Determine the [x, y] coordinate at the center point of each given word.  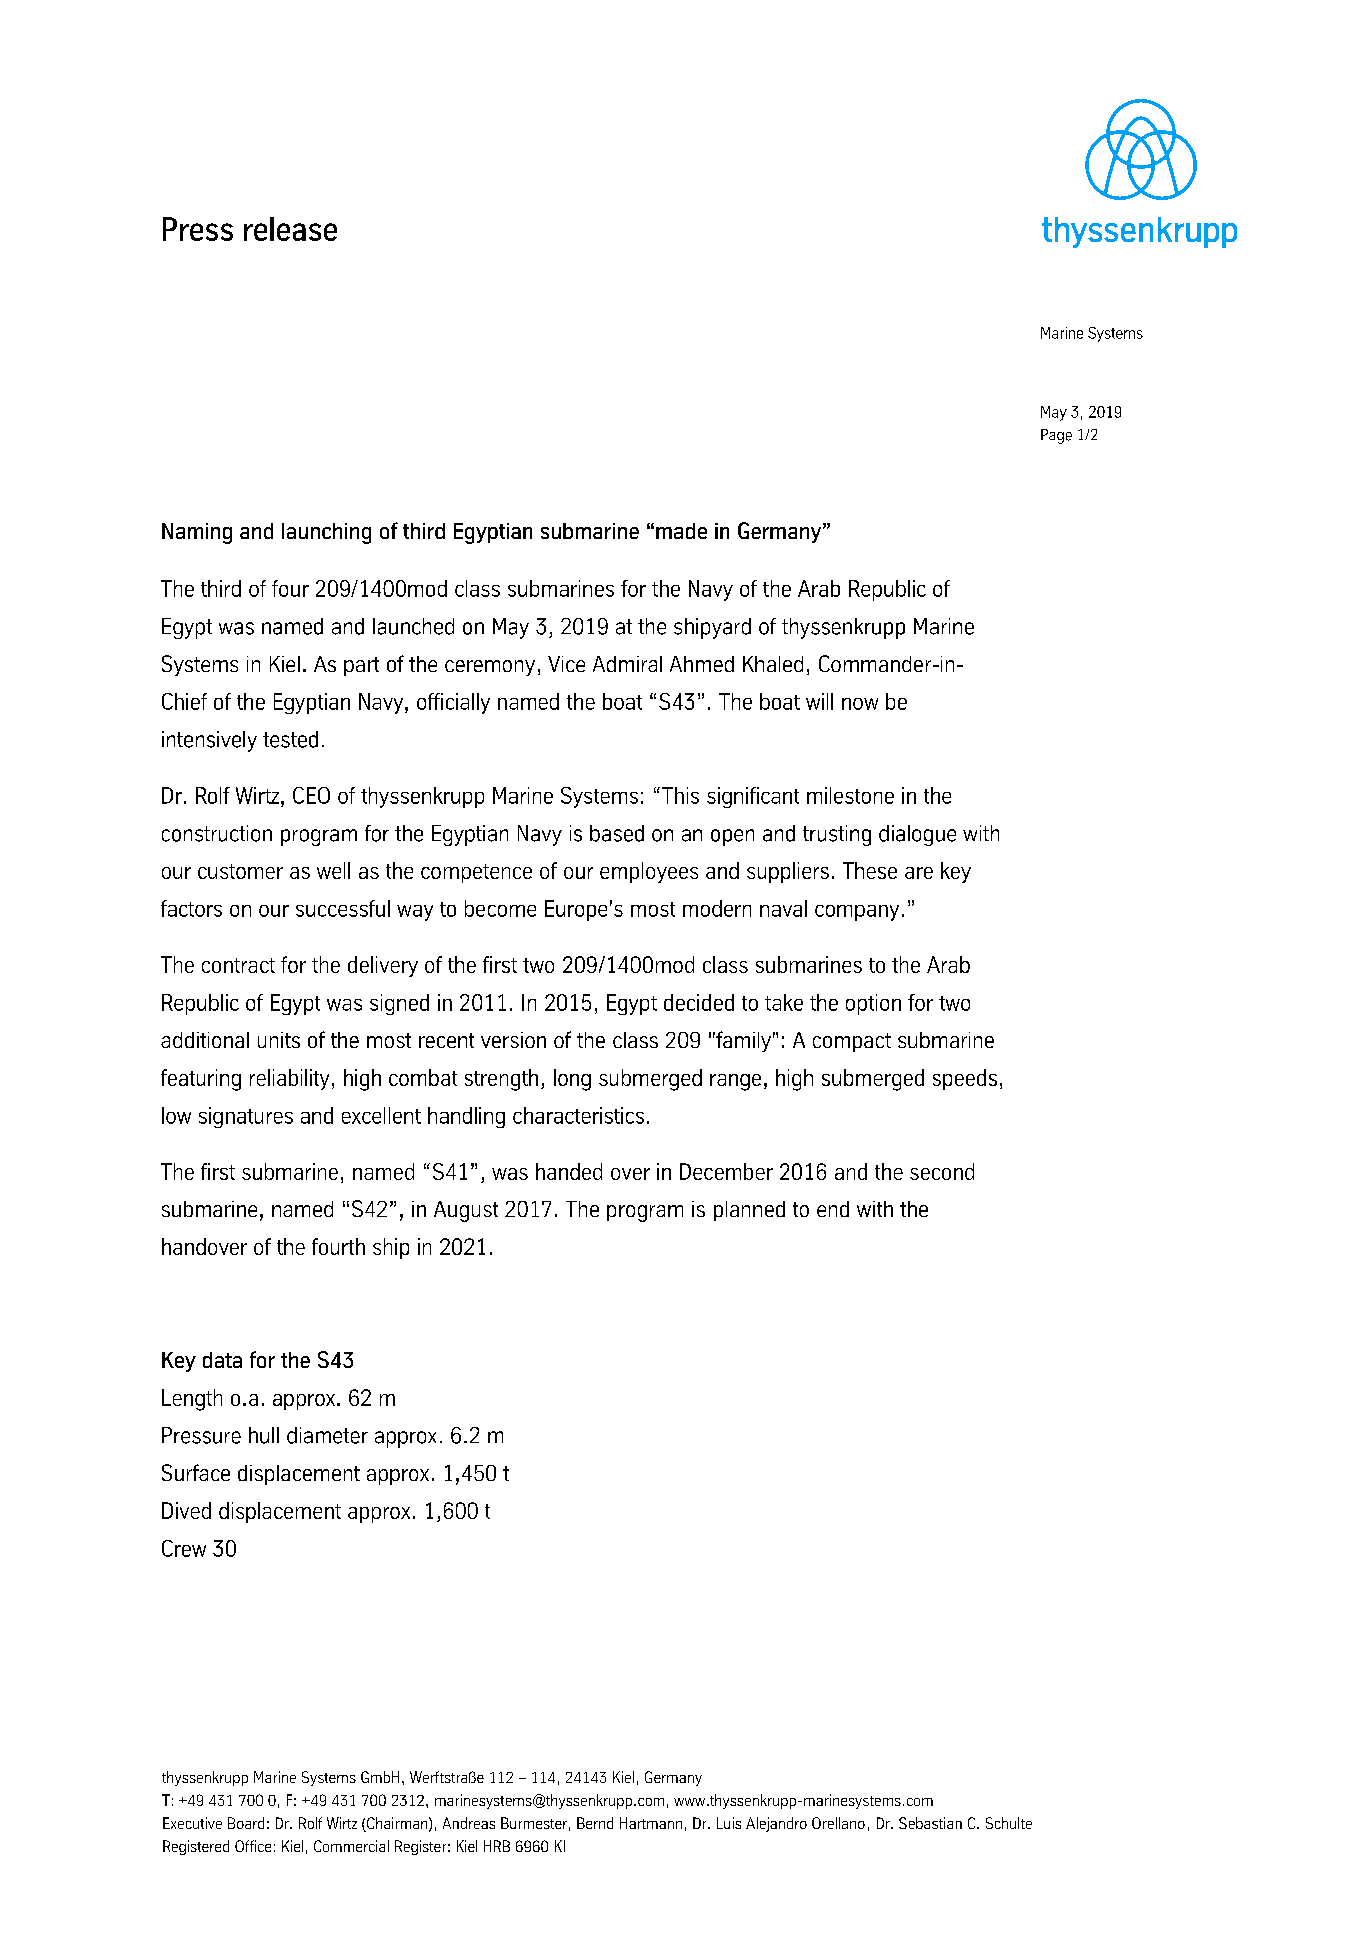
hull [264, 1435]
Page [1056, 436]
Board [246, 1823]
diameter [327, 1435]
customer [240, 871]
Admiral [627, 664]
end [833, 1209]
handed [569, 1171]
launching [326, 533]
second [942, 1171]
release [290, 229]
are [919, 873]
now [860, 704]
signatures [246, 1117]
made [681, 531]
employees [649, 872]
